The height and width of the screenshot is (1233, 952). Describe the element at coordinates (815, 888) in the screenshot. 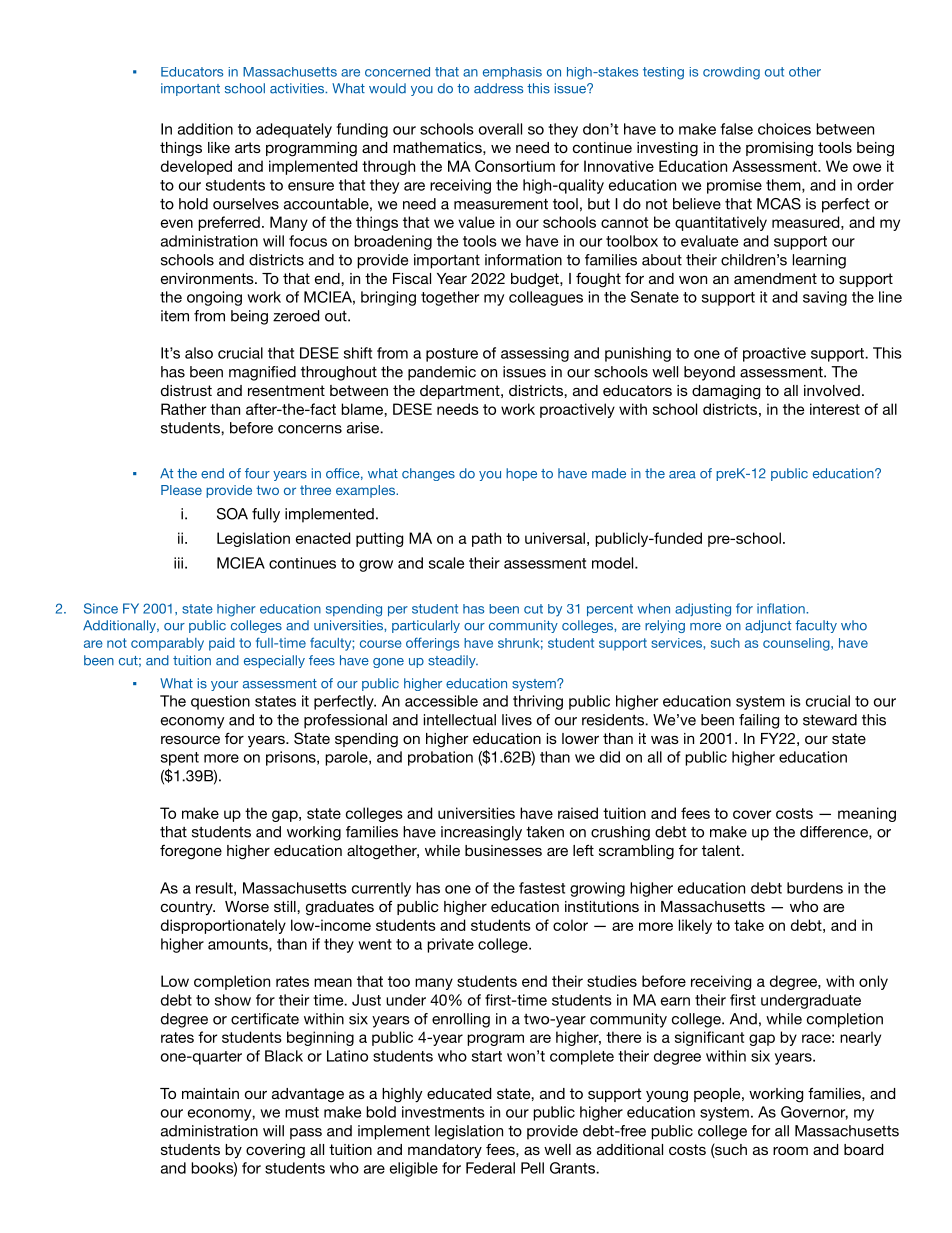

I see `burdens` at that location.
